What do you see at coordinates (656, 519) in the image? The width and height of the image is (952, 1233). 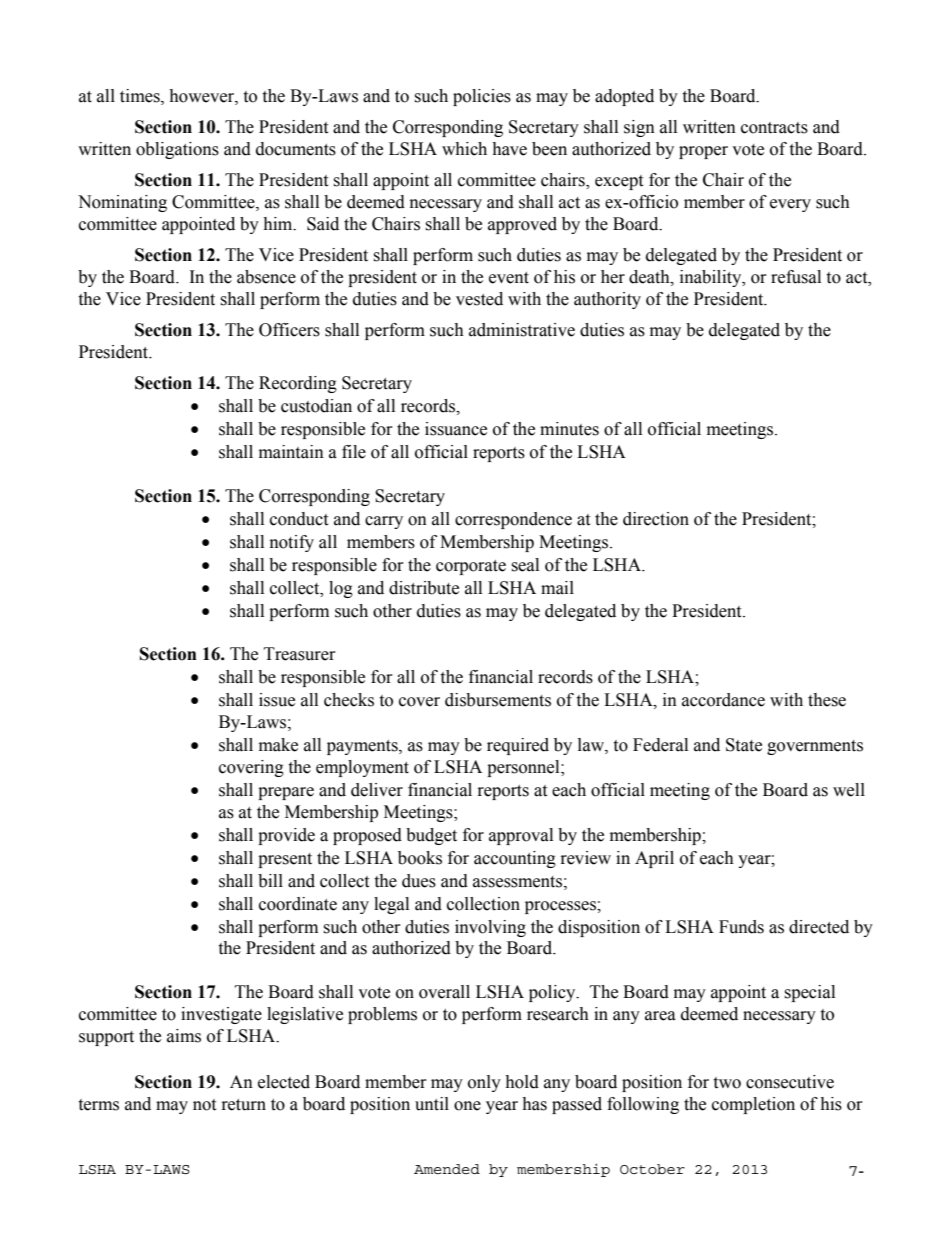 I see `direction` at bounding box center [656, 519].
